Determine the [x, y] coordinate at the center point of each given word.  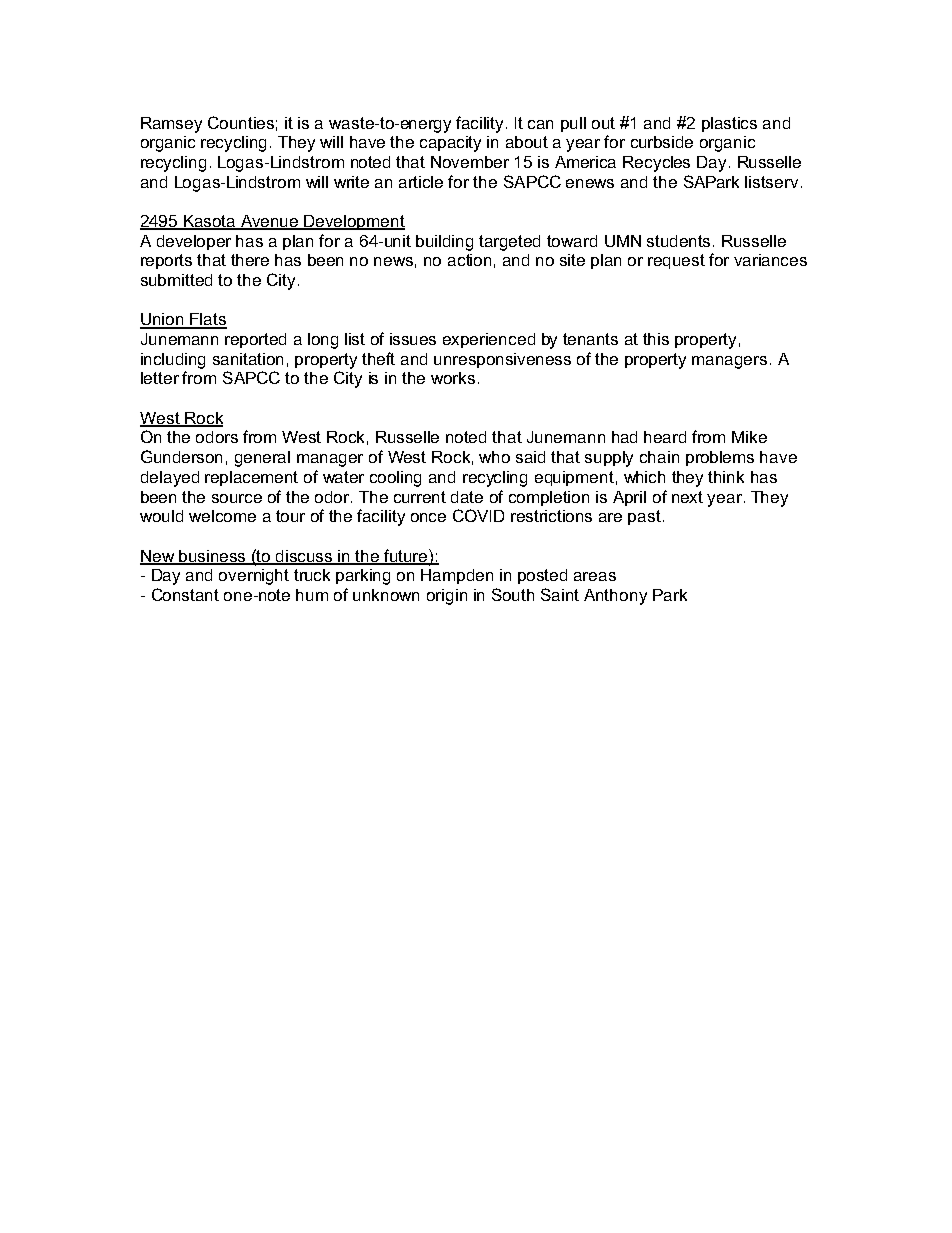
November [470, 162]
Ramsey [171, 125]
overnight [254, 577]
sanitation [248, 359]
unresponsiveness [502, 360]
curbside [662, 142]
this [656, 339]
